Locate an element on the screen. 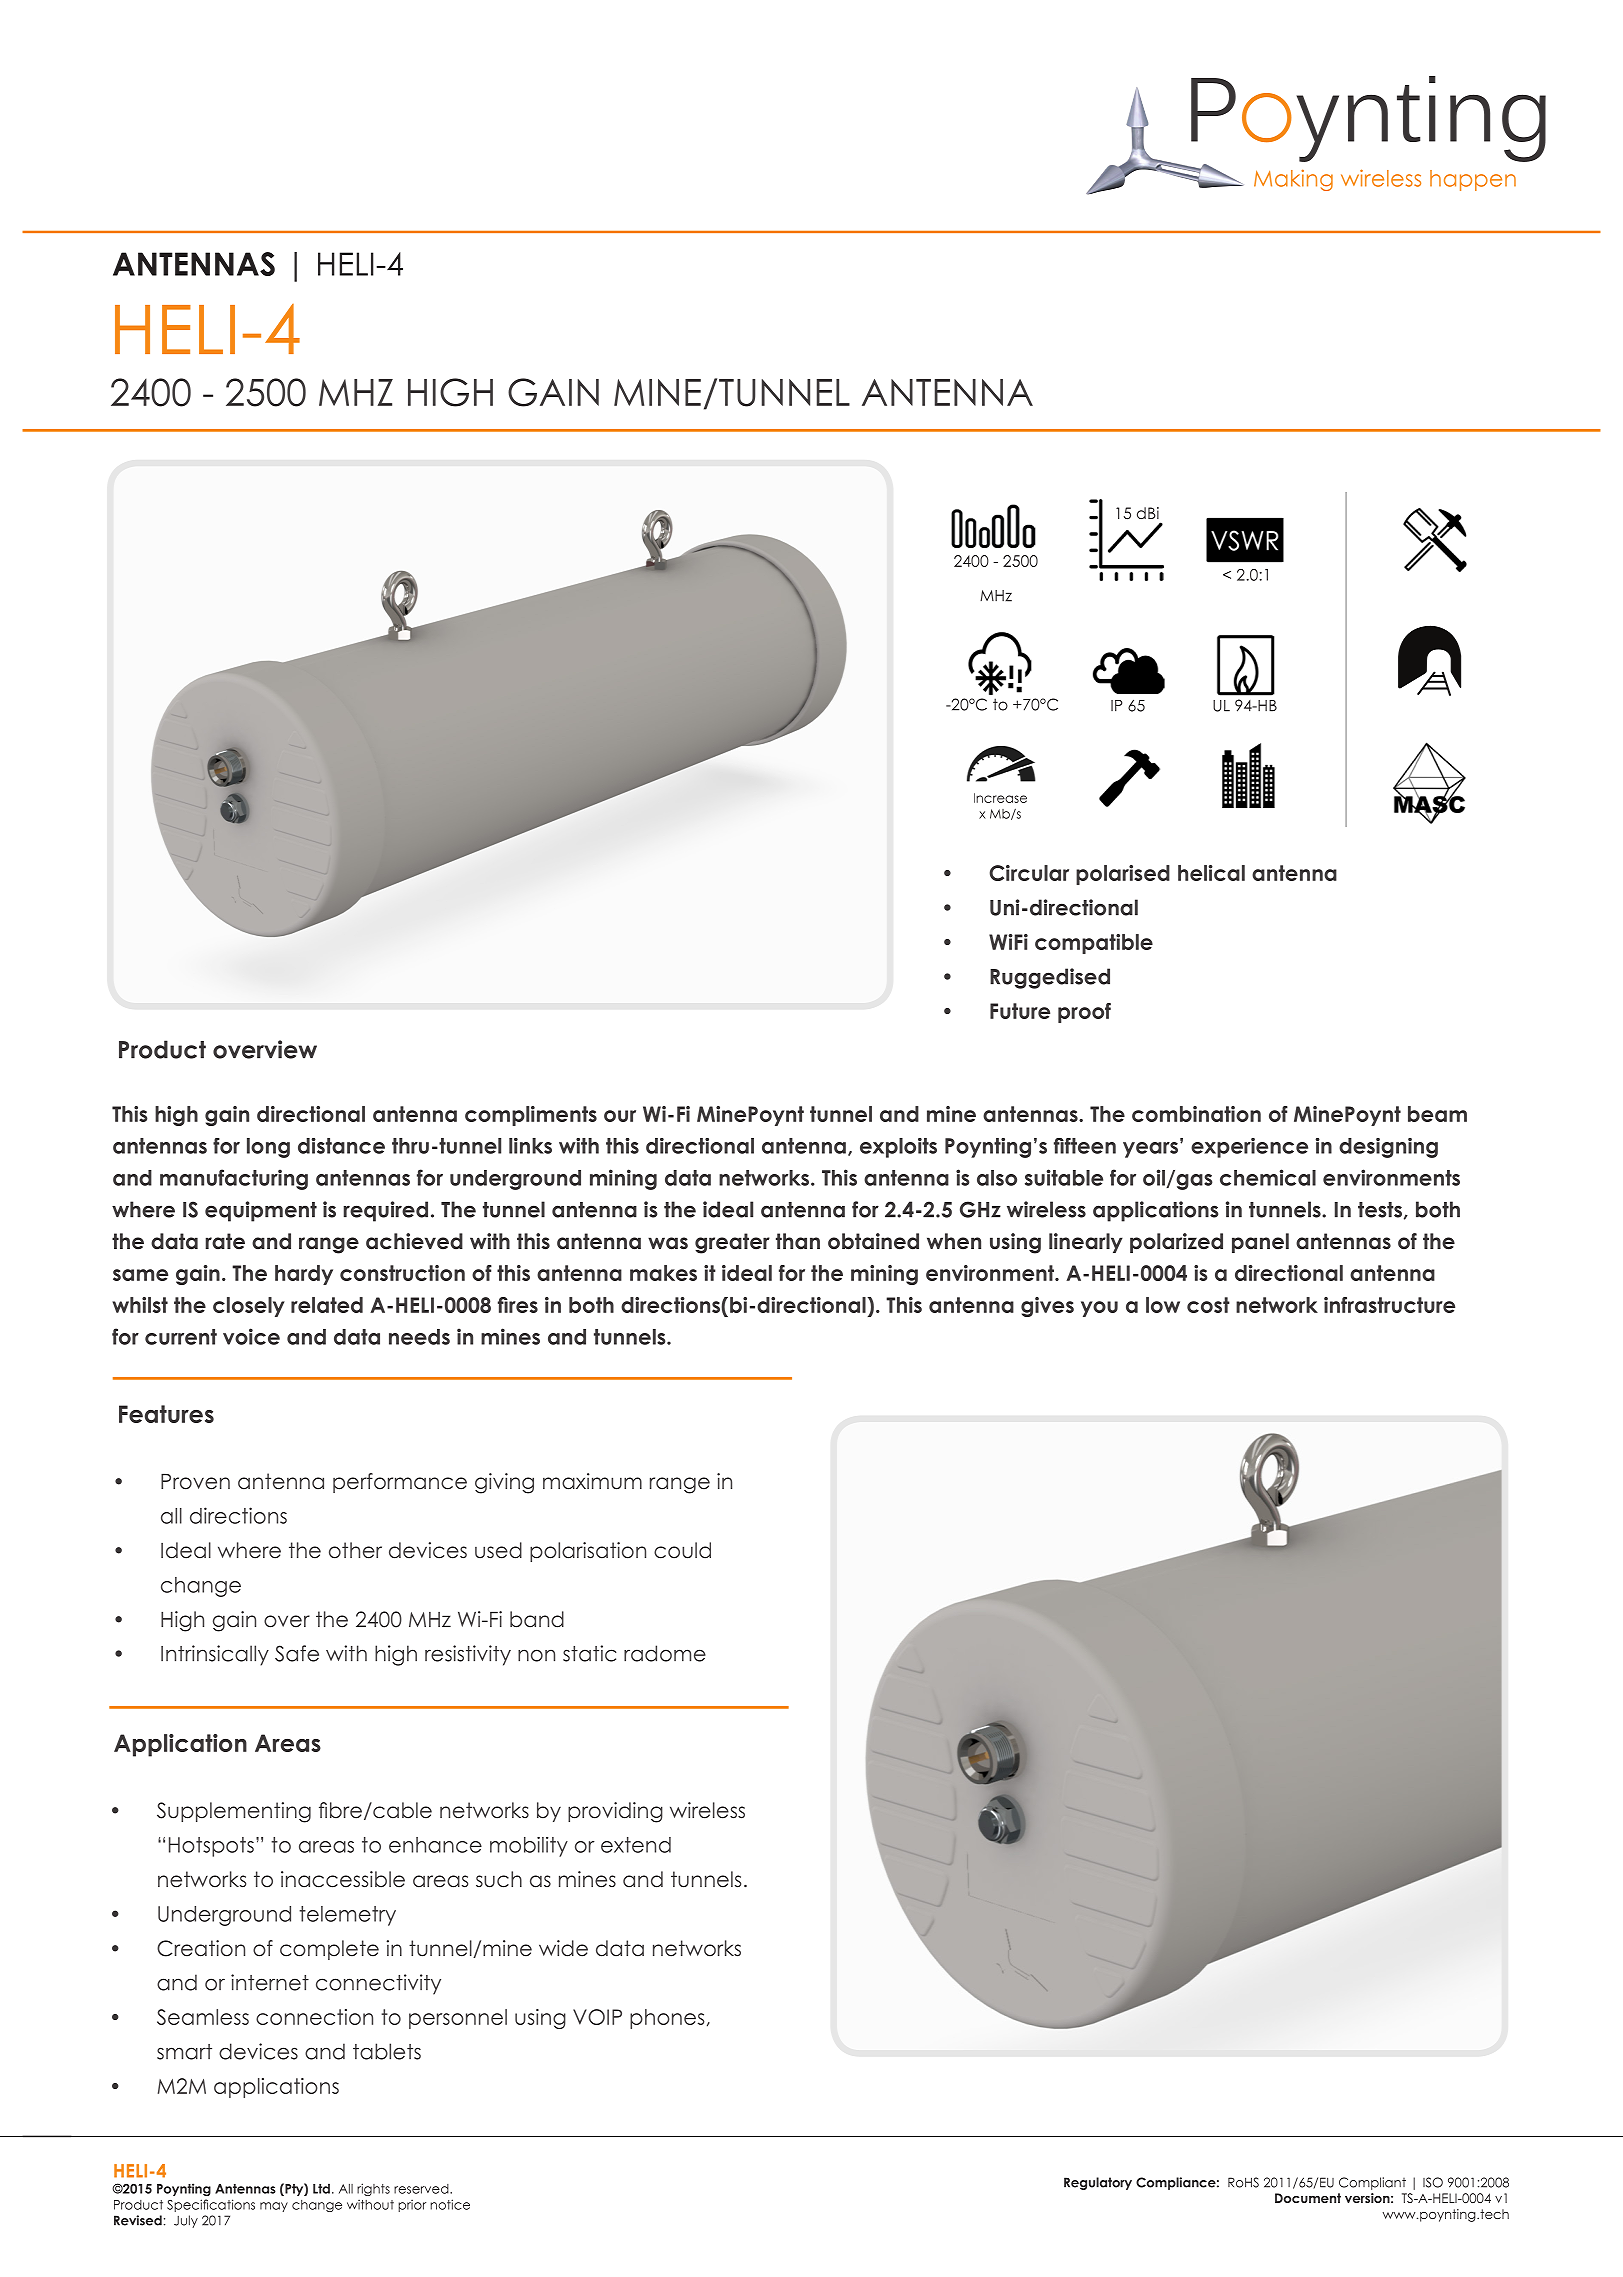 Image resolution: width=1623 pixels, height=2277 pixels. infrastructure is located at coordinates (1389, 1305).
